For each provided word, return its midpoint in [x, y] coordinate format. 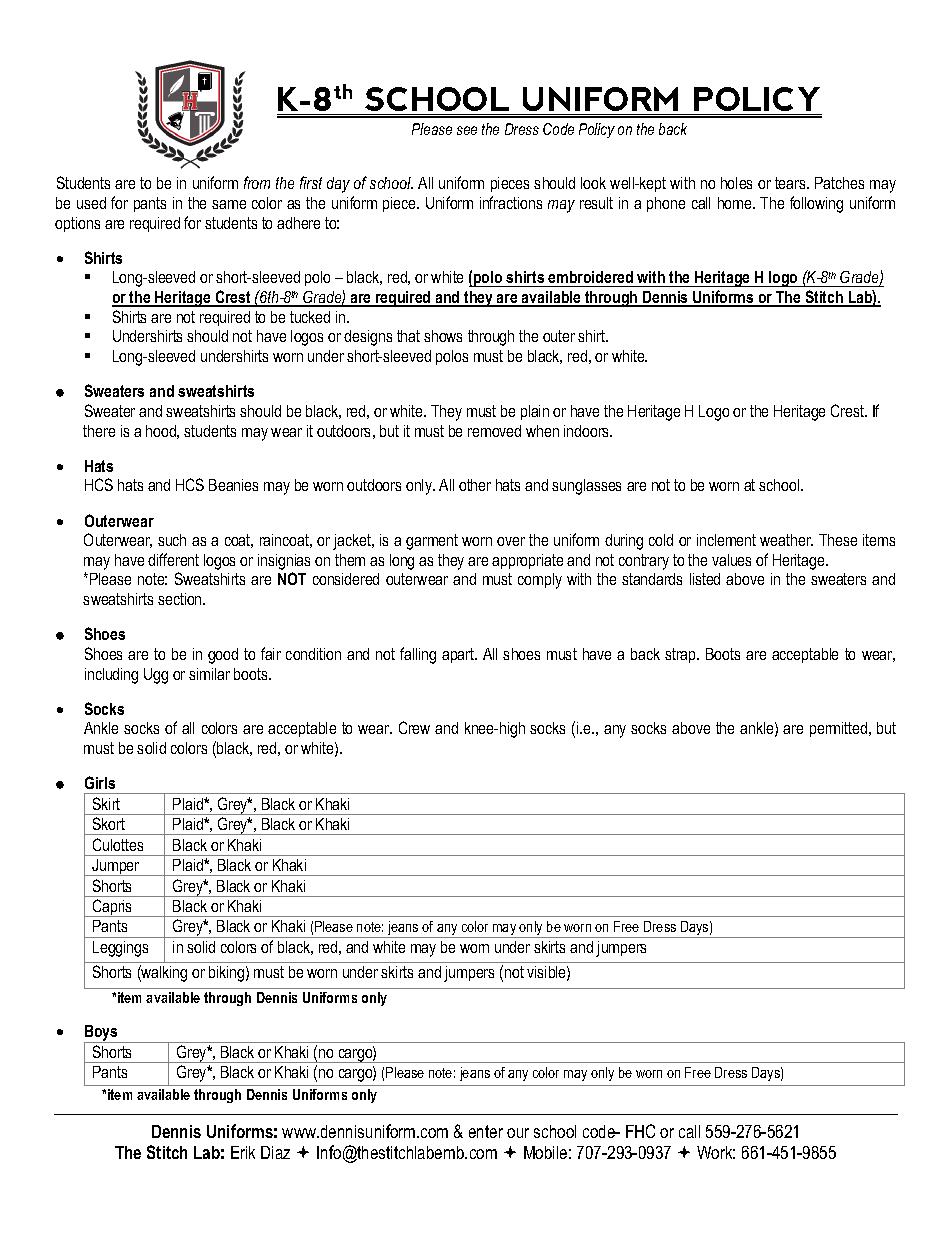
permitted [838, 729]
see [467, 130]
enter [486, 1131]
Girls [100, 782]
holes [736, 183]
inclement [726, 540]
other [475, 485]
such [172, 540]
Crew [414, 727]
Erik [243, 1152]
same [229, 204]
